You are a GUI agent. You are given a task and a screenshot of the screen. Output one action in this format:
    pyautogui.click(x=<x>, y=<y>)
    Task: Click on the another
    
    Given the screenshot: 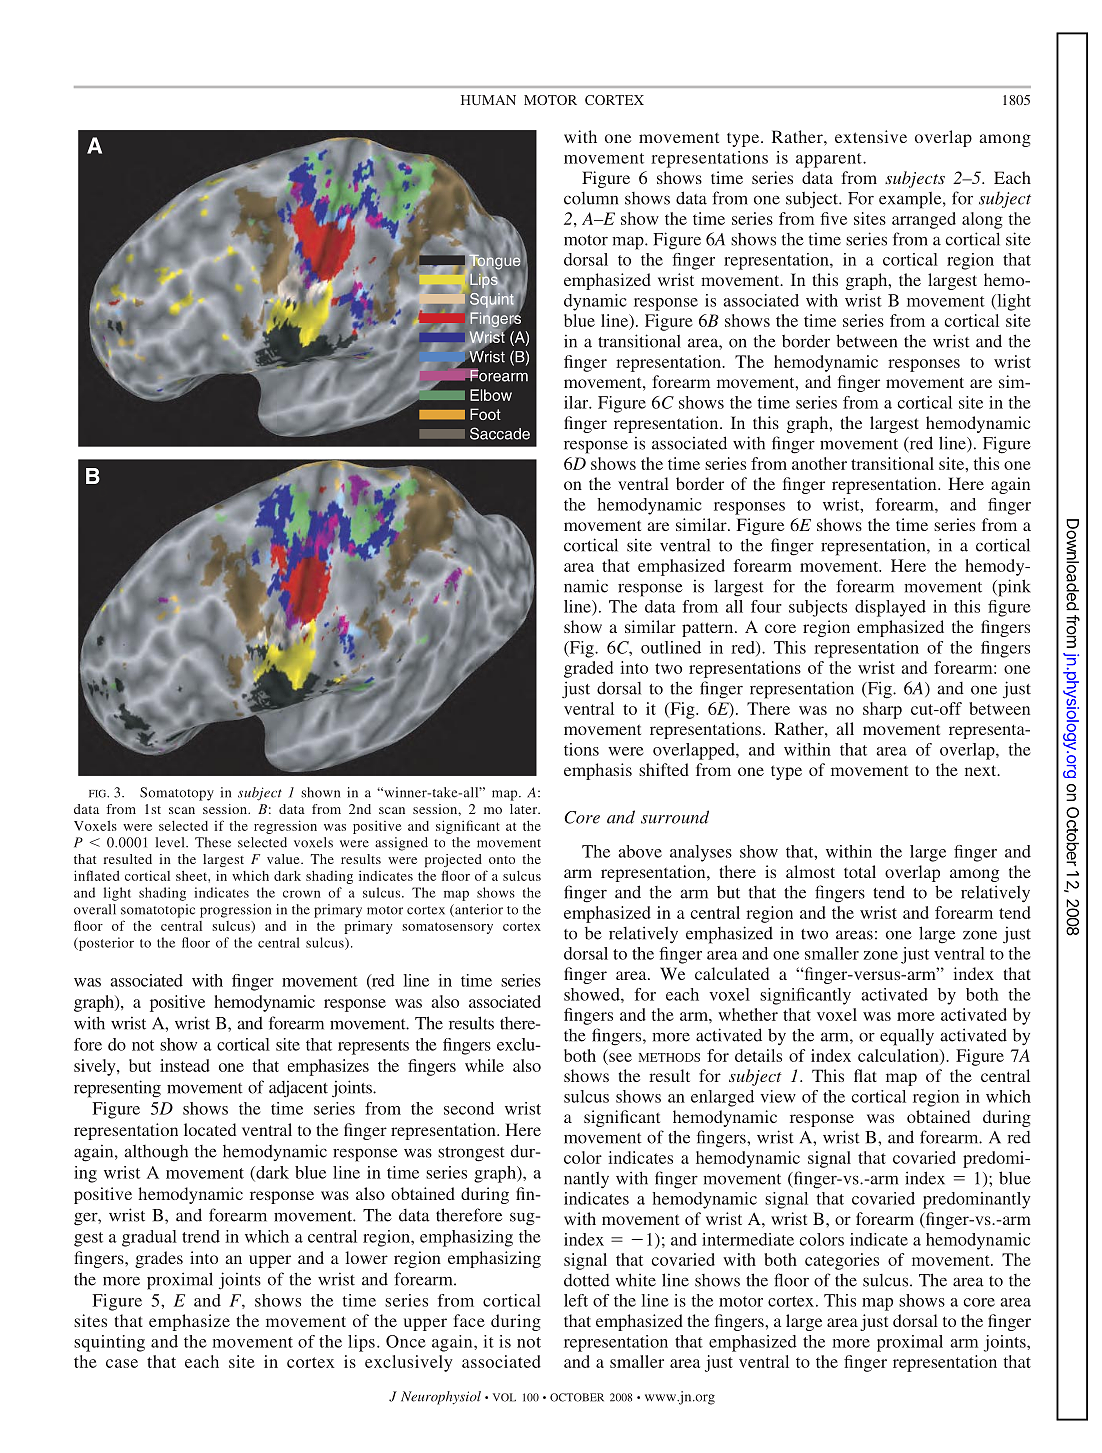 What is the action you would take?
    pyautogui.click(x=819, y=463)
